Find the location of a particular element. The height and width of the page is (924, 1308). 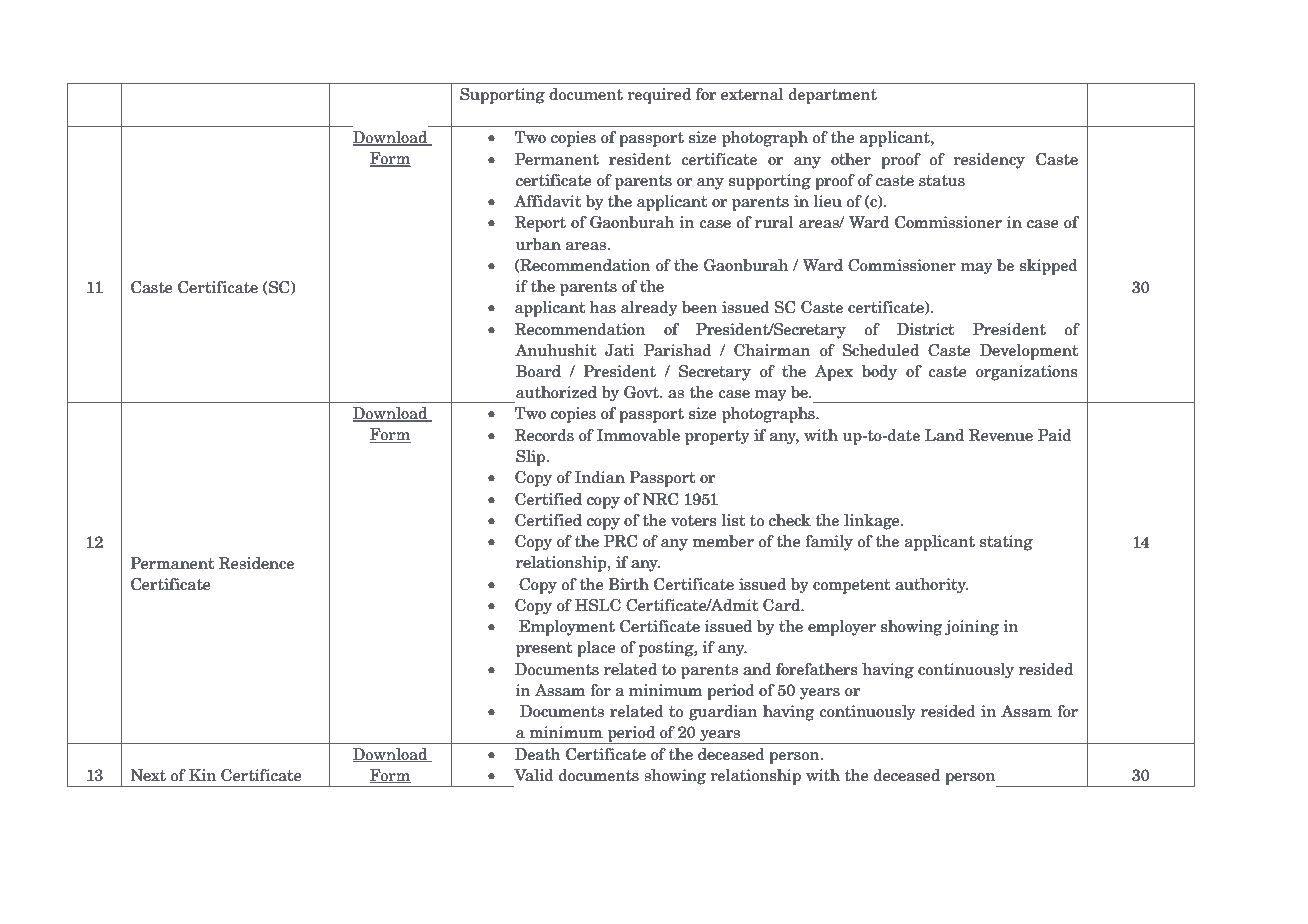

body is located at coordinates (879, 373).
